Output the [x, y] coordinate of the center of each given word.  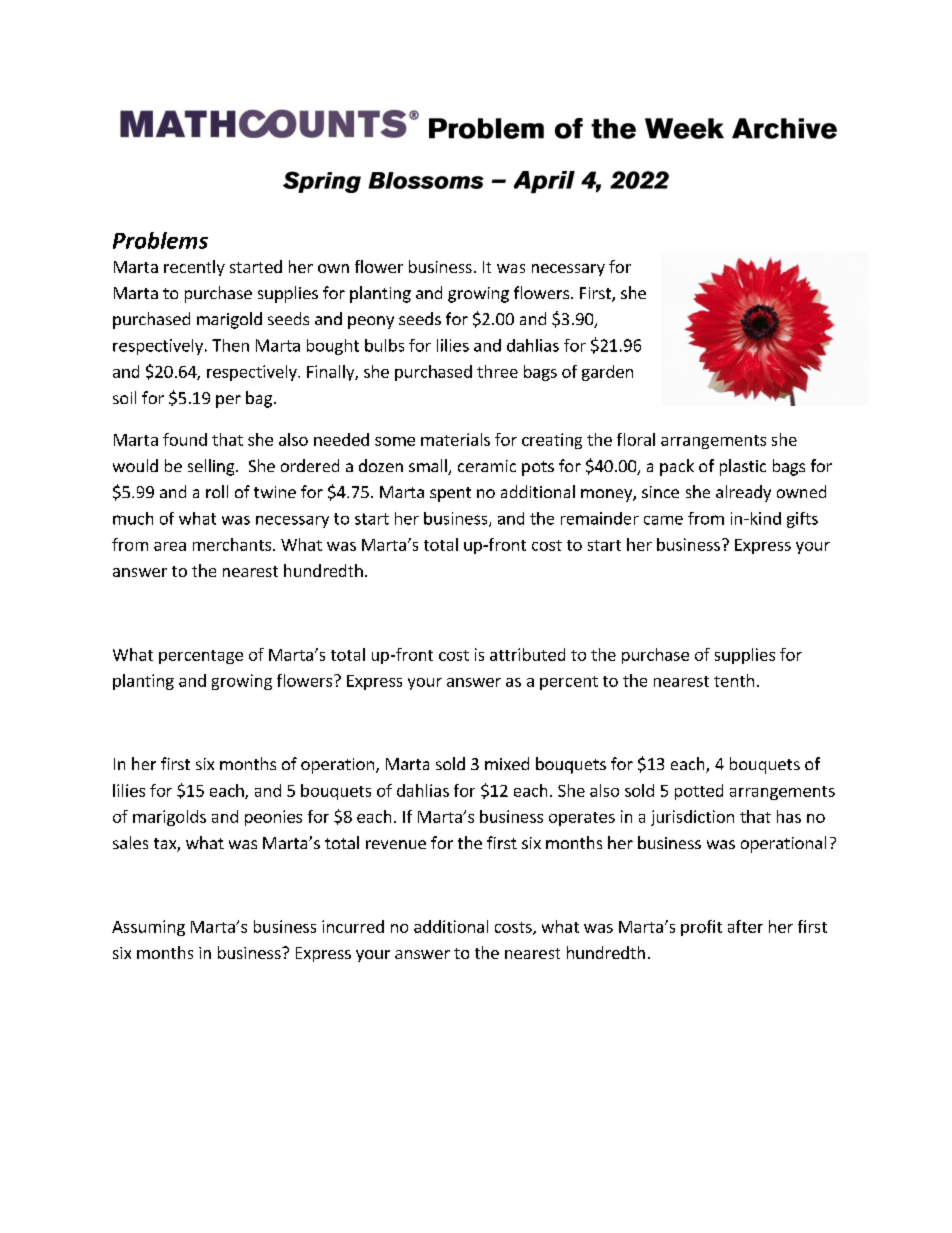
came [663, 520]
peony [371, 322]
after [745, 926]
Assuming [148, 928]
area [170, 546]
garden [607, 373]
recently [194, 268]
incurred [353, 926]
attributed [527, 654]
